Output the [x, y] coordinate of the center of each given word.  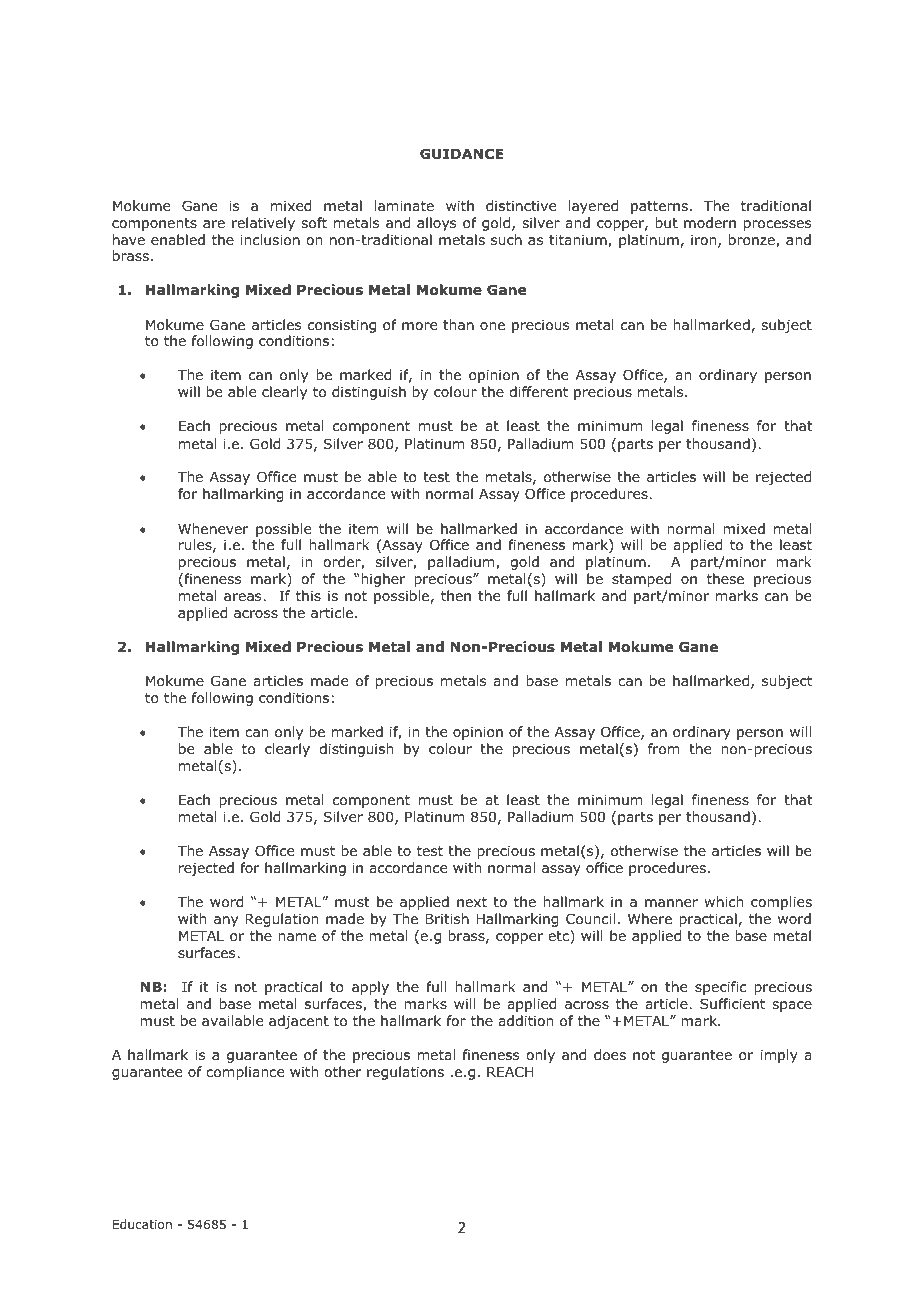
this [308, 595]
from [663, 749]
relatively [263, 224]
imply [779, 1056]
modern [710, 222]
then [456, 595]
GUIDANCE [461, 154]
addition [525, 1020]
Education [142, 1224]
